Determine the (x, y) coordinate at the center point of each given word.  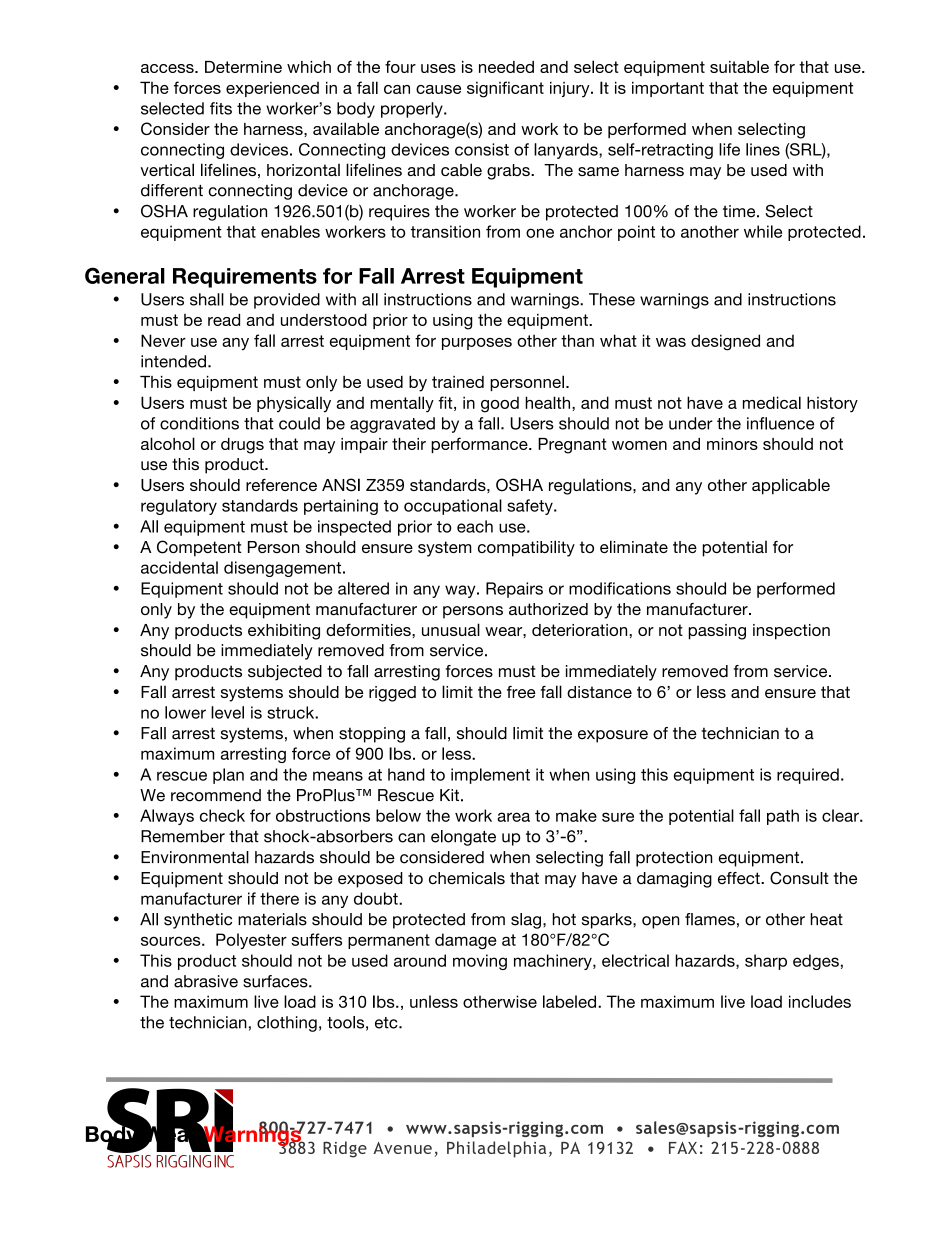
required (808, 776)
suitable (739, 66)
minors (732, 444)
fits (221, 108)
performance (480, 445)
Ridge (345, 1149)
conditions (199, 423)
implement (490, 776)
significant (505, 89)
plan (228, 776)
